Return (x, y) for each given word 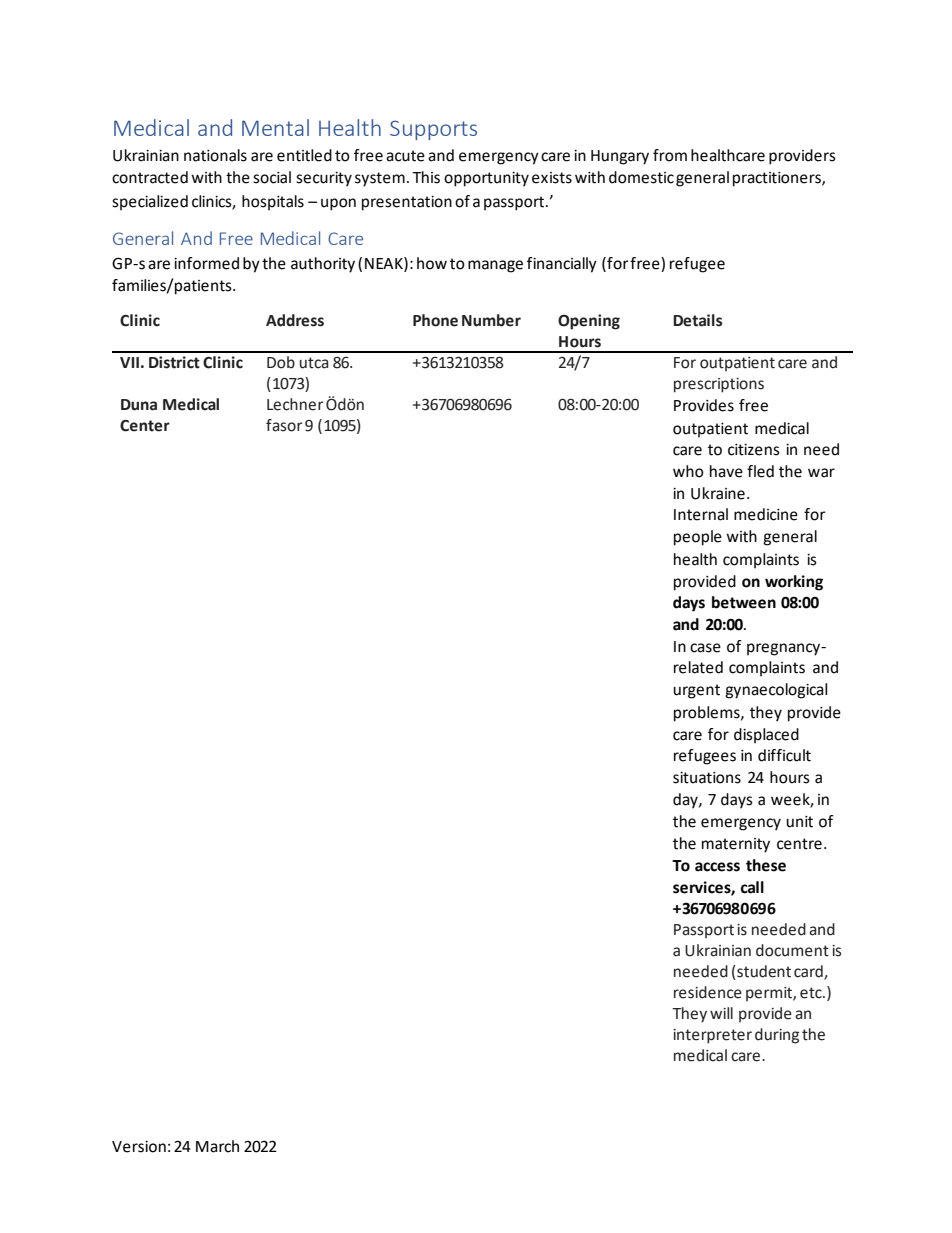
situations (707, 778)
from (670, 155)
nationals (215, 155)
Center (145, 426)
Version (139, 1147)
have (726, 471)
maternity (736, 845)
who (688, 471)
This (426, 177)
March (217, 1146)
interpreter (712, 1036)
